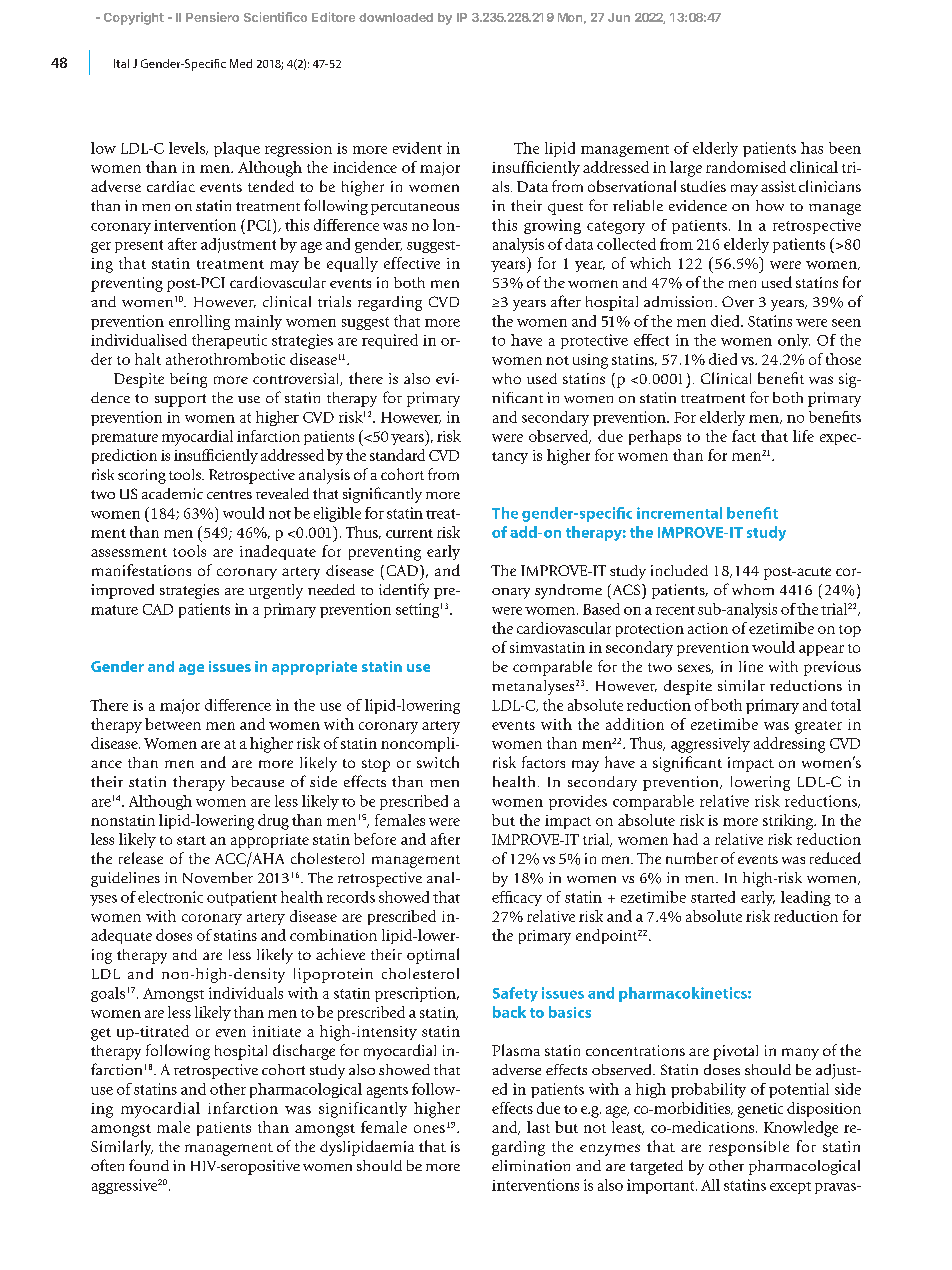  Describe the element at coordinates (396, 17) in the screenshot. I see `downloaded` at that location.
